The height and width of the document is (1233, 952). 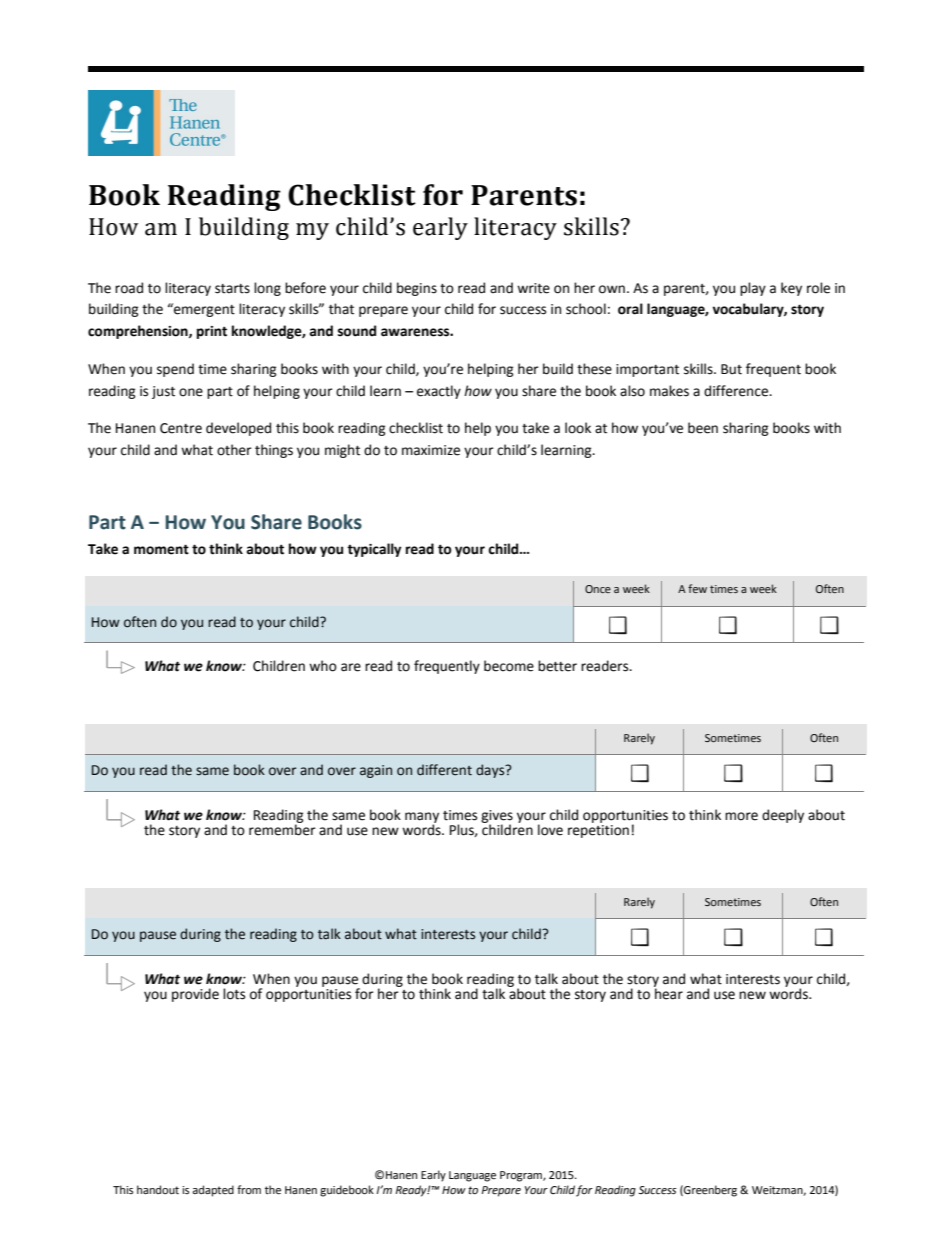 What do you see at coordinates (282, 829) in the document?
I see `remember` at bounding box center [282, 829].
